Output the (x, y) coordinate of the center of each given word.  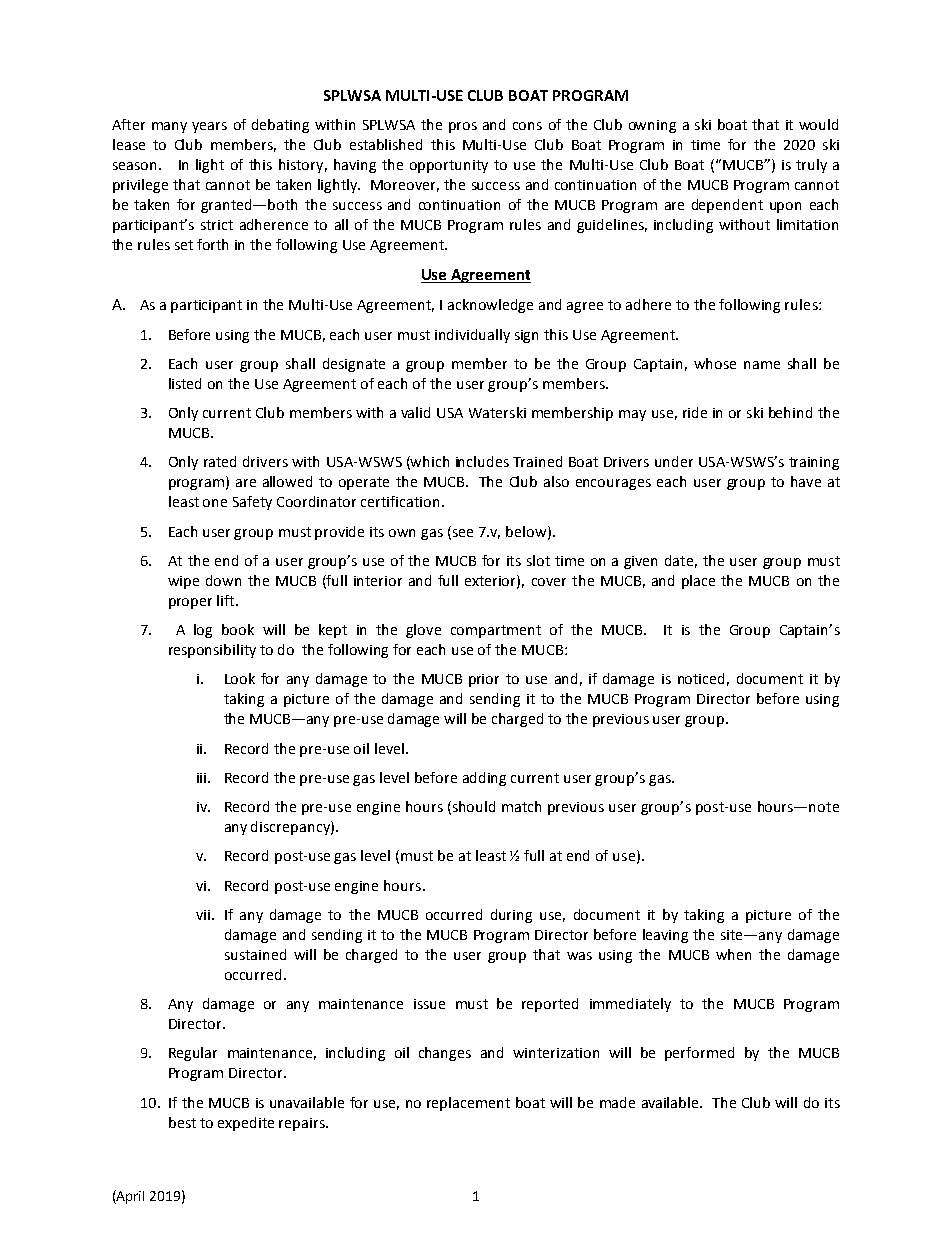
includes (482, 461)
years (209, 127)
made (617, 1102)
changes (445, 1054)
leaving (665, 936)
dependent (727, 206)
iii (203, 778)
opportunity (449, 166)
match (521, 806)
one (215, 503)
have (806, 481)
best (182, 1122)
